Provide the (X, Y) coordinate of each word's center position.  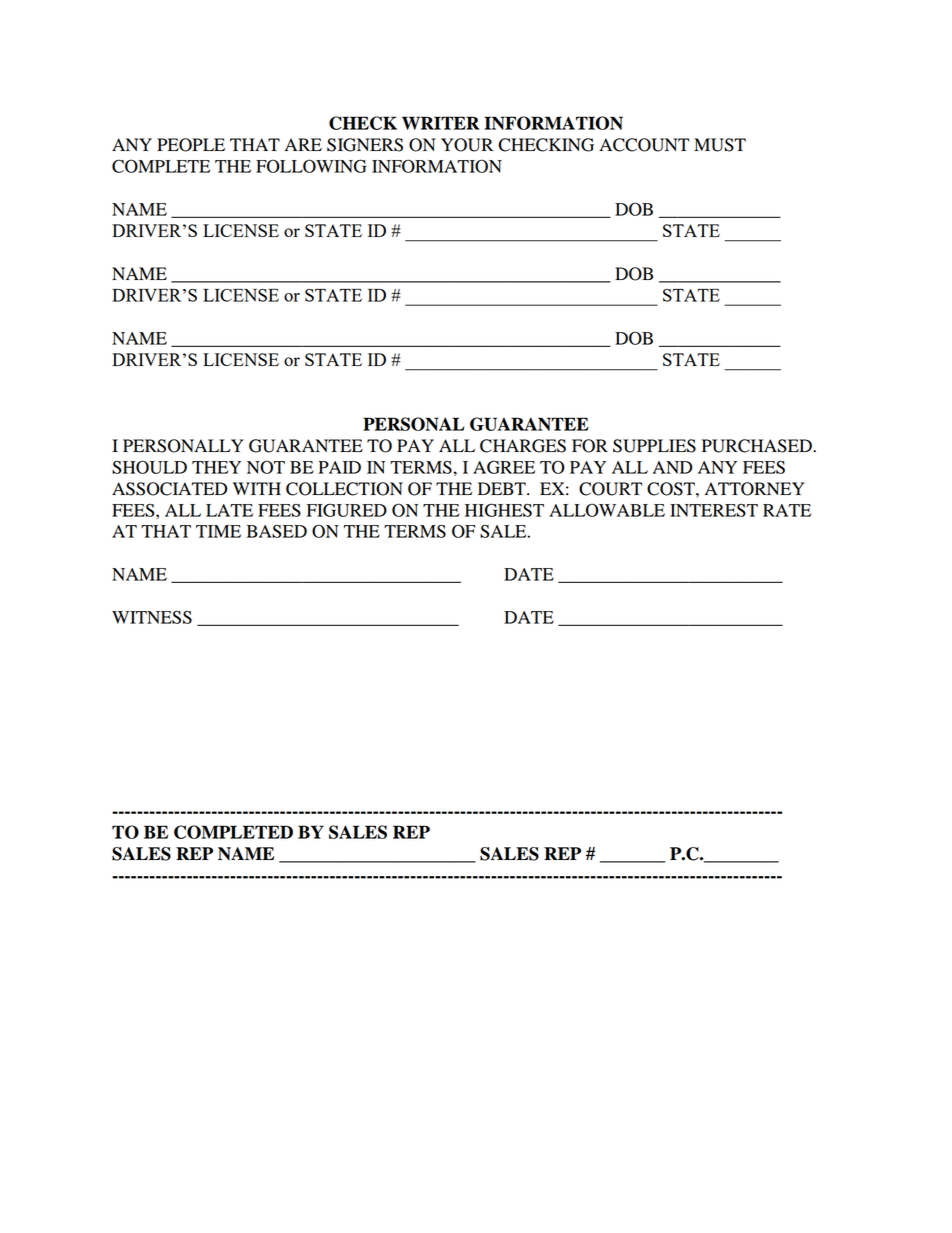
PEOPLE (191, 145)
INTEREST (714, 510)
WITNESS (152, 617)
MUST (720, 145)
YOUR (467, 145)
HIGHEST (504, 510)
